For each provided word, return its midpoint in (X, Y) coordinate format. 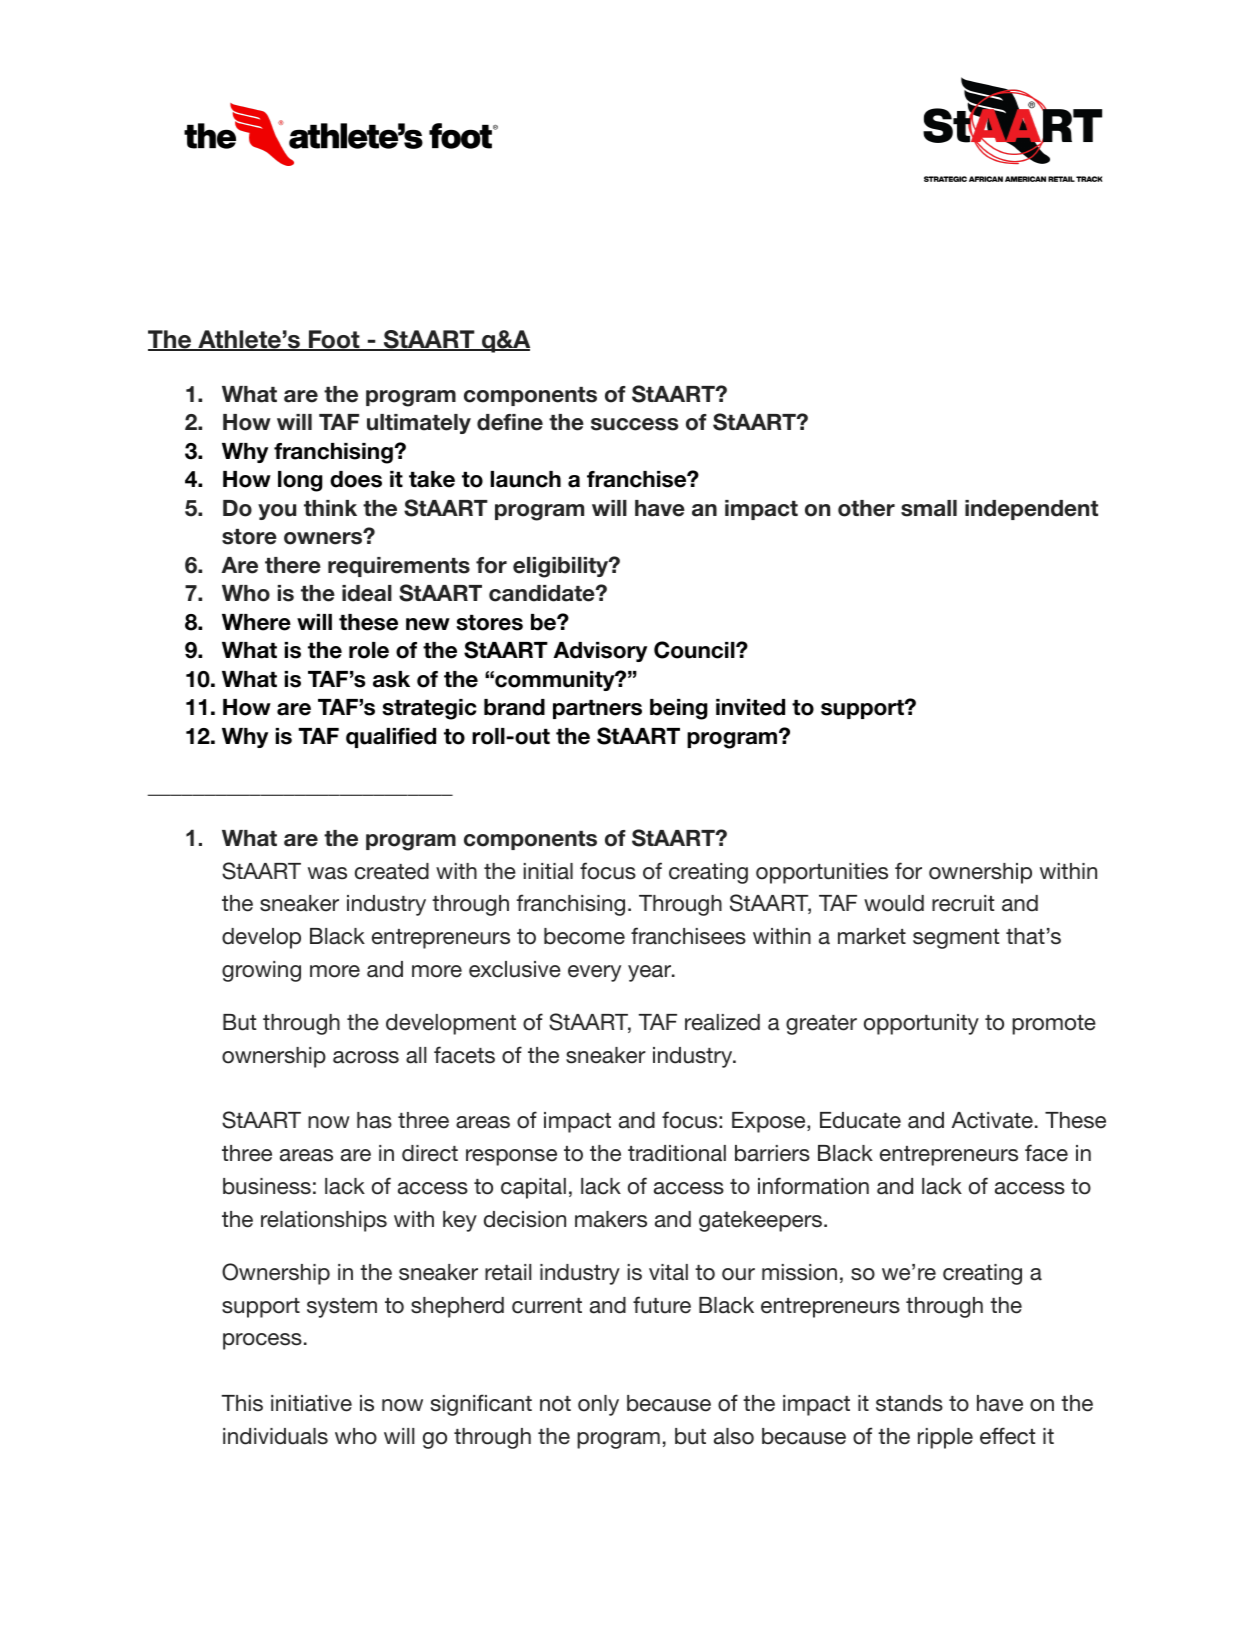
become (584, 936)
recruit (963, 903)
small (929, 508)
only (598, 1405)
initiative (311, 1403)
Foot (334, 340)
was (327, 873)
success (634, 424)
